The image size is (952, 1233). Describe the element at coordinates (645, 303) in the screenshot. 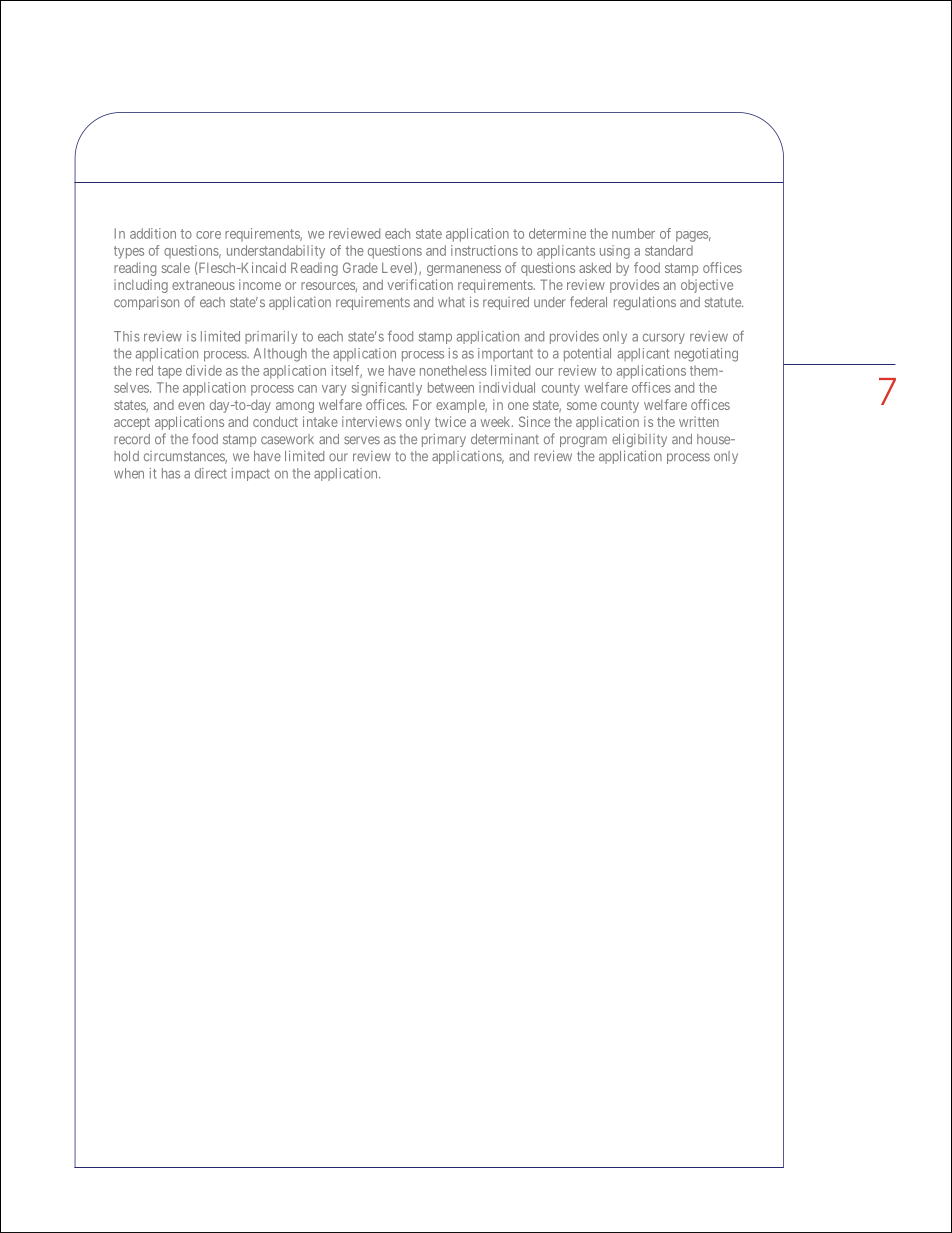

I see `regulations` at that location.
